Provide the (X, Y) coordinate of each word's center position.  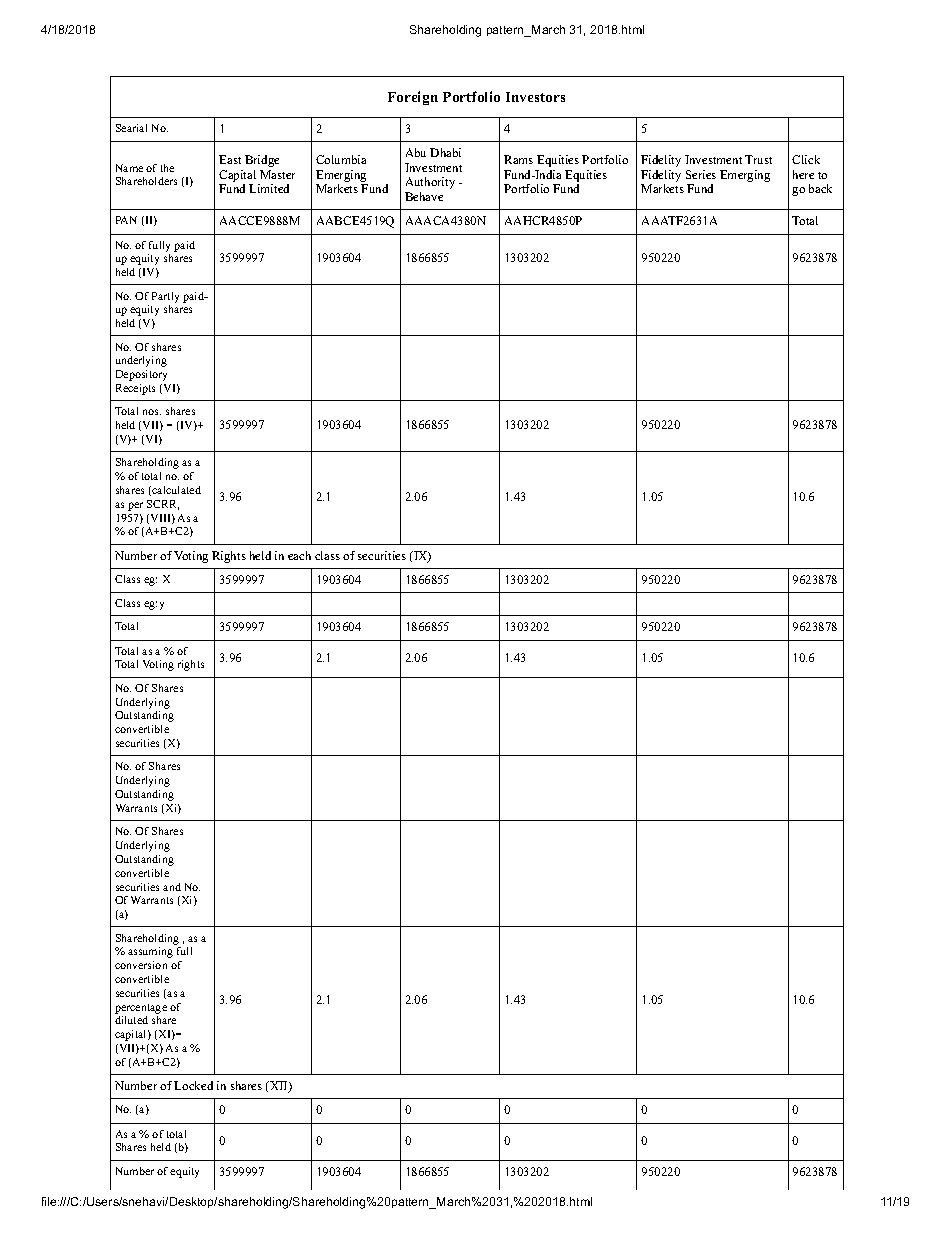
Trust (758, 159)
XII (279, 1087)
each (299, 555)
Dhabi (445, 152)
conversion (141, 965)
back (820, 188)
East (230, 159)
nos (152, 412)
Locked (193, 1085)
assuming (150, 952)
